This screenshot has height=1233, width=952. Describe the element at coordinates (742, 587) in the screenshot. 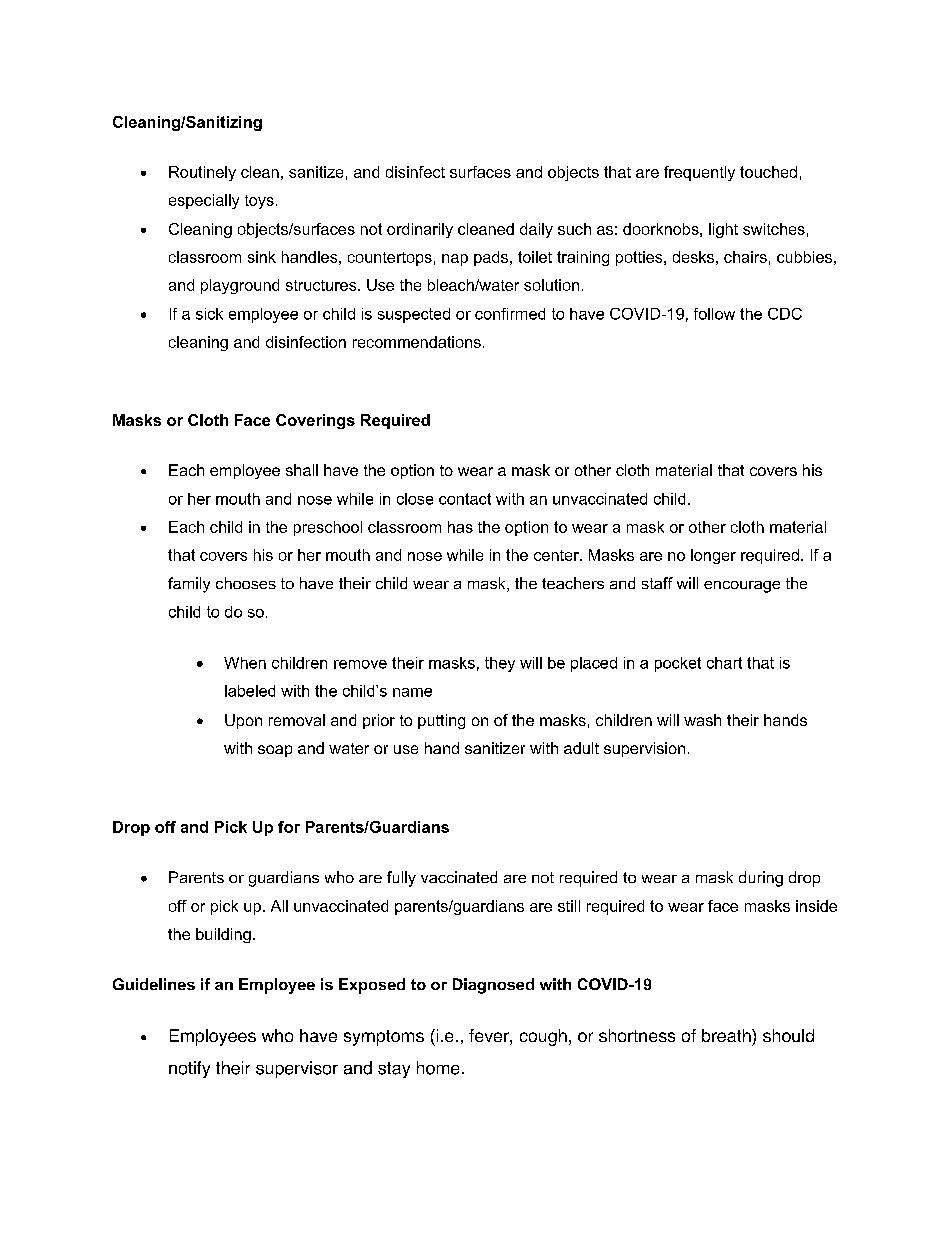

I see `encourage` at that location.
